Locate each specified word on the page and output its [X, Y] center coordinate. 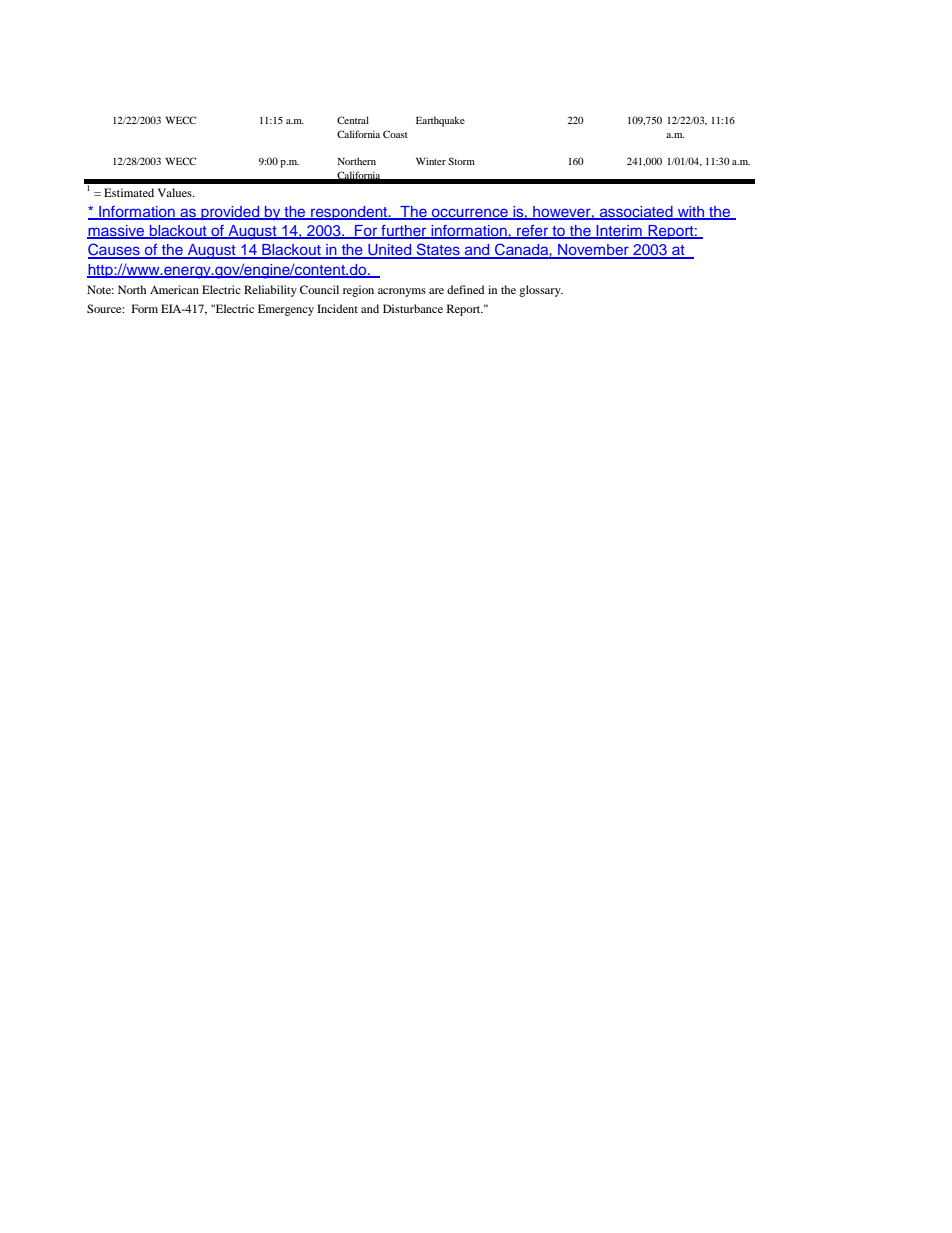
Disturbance [413, 308]
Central [353, 120]
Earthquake [440, 121]
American [174, 289]
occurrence [470, 214]
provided [230, 213]
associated [636, 213]
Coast [395, 134]
